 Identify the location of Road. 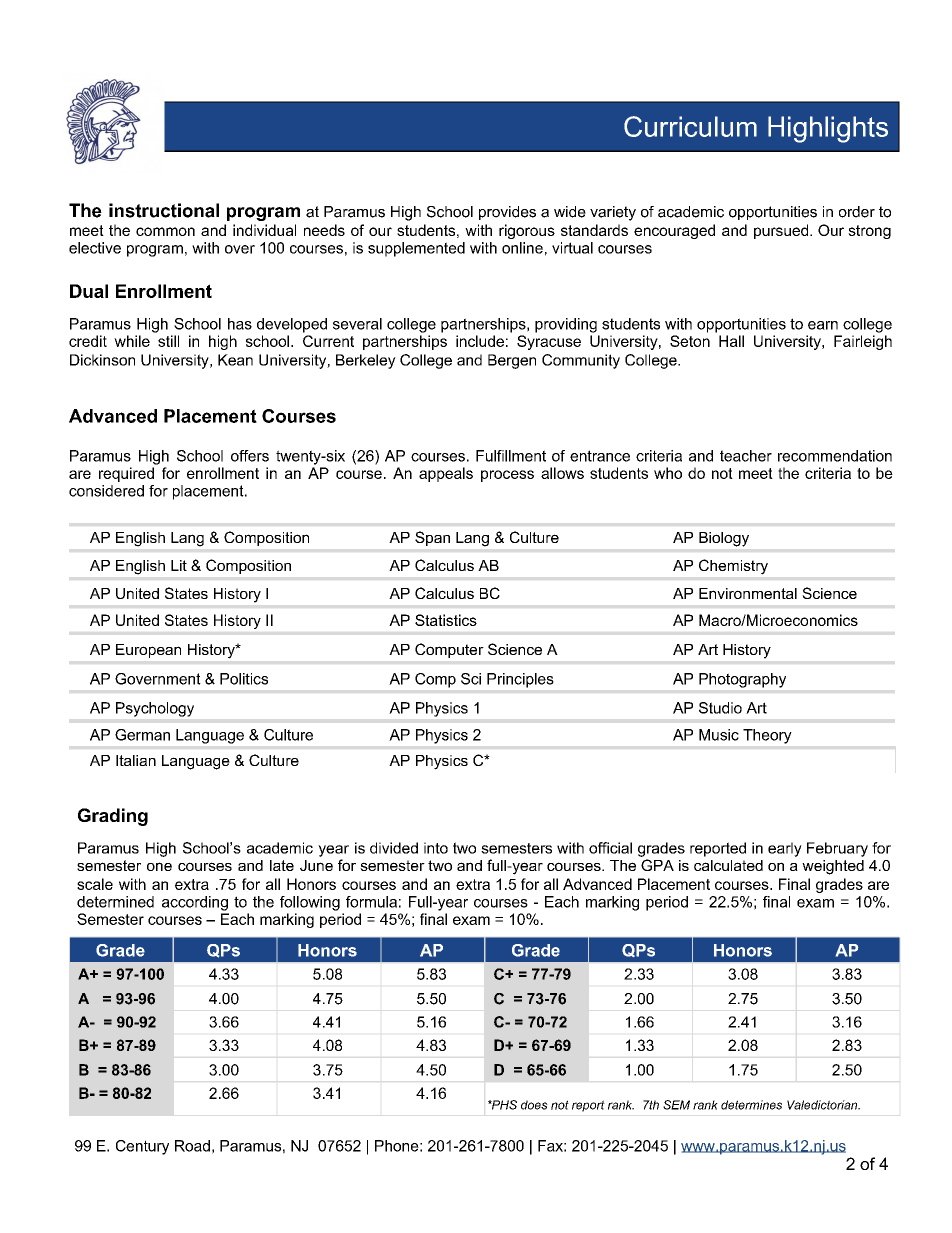
(192, 1146).
